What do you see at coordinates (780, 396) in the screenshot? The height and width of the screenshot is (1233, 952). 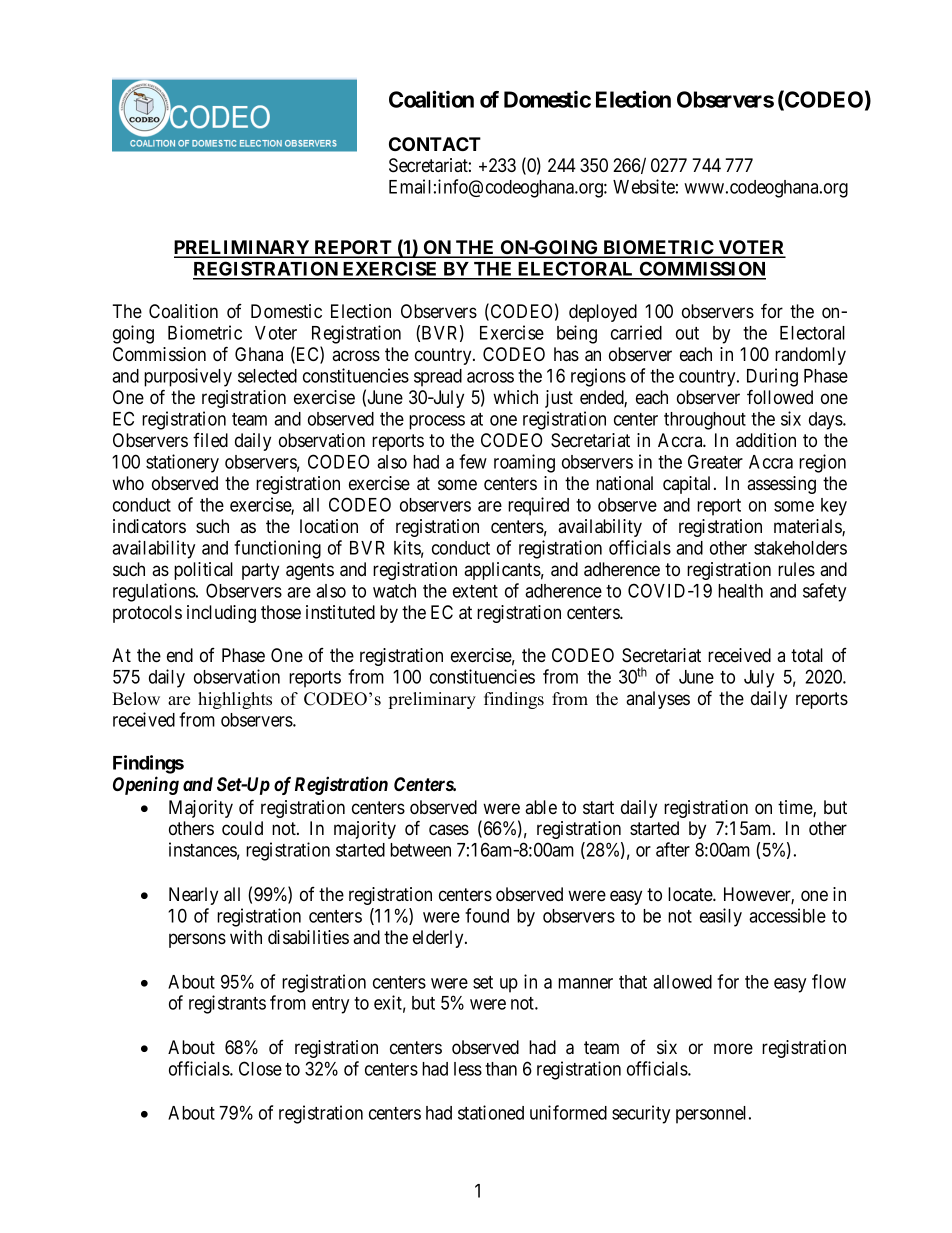 I see `followed` at bounding box center [780, 396].
